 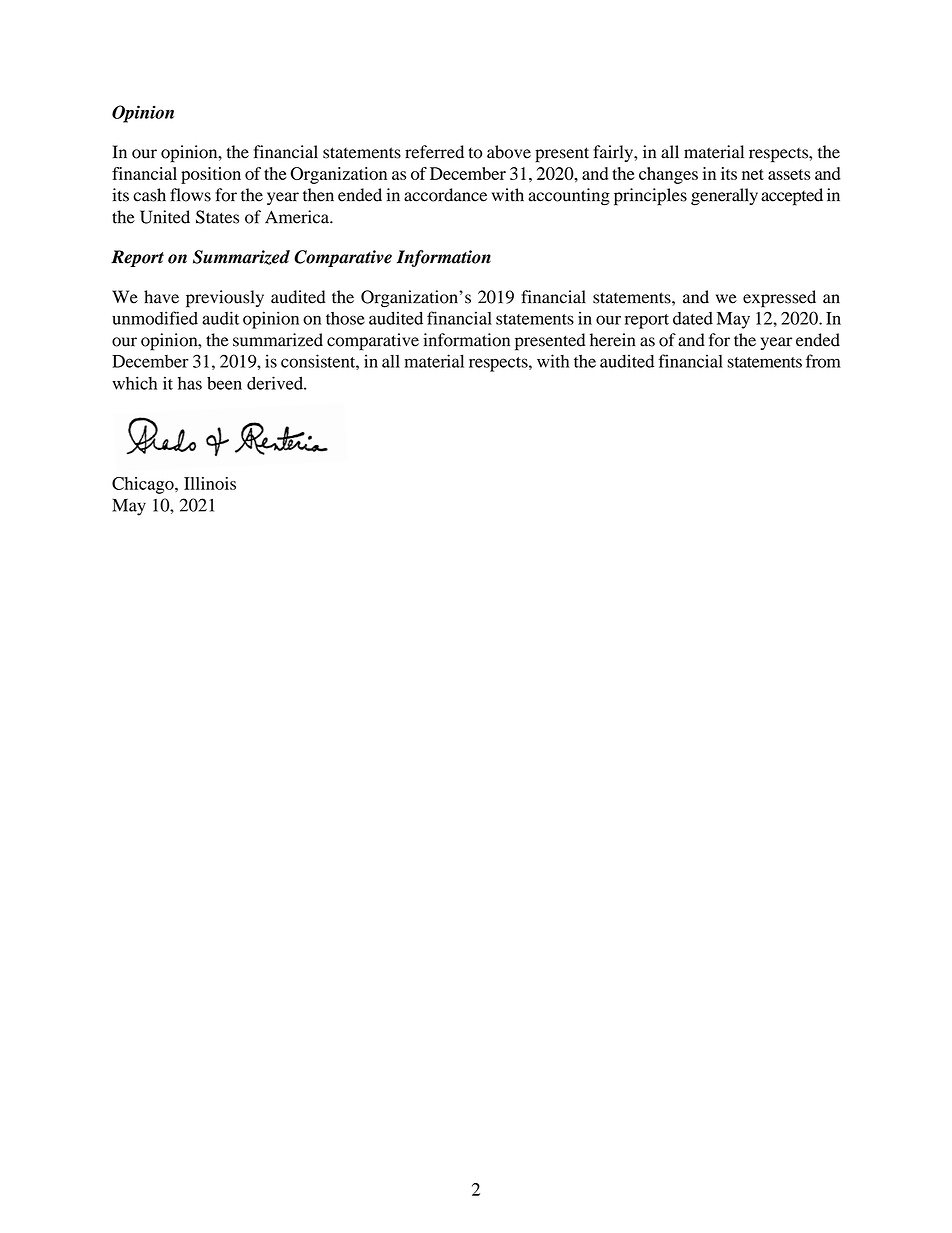 What do you see at coordinates (155, 318) in the document?
I see `unmodified` at bounding box center [155, 318].
